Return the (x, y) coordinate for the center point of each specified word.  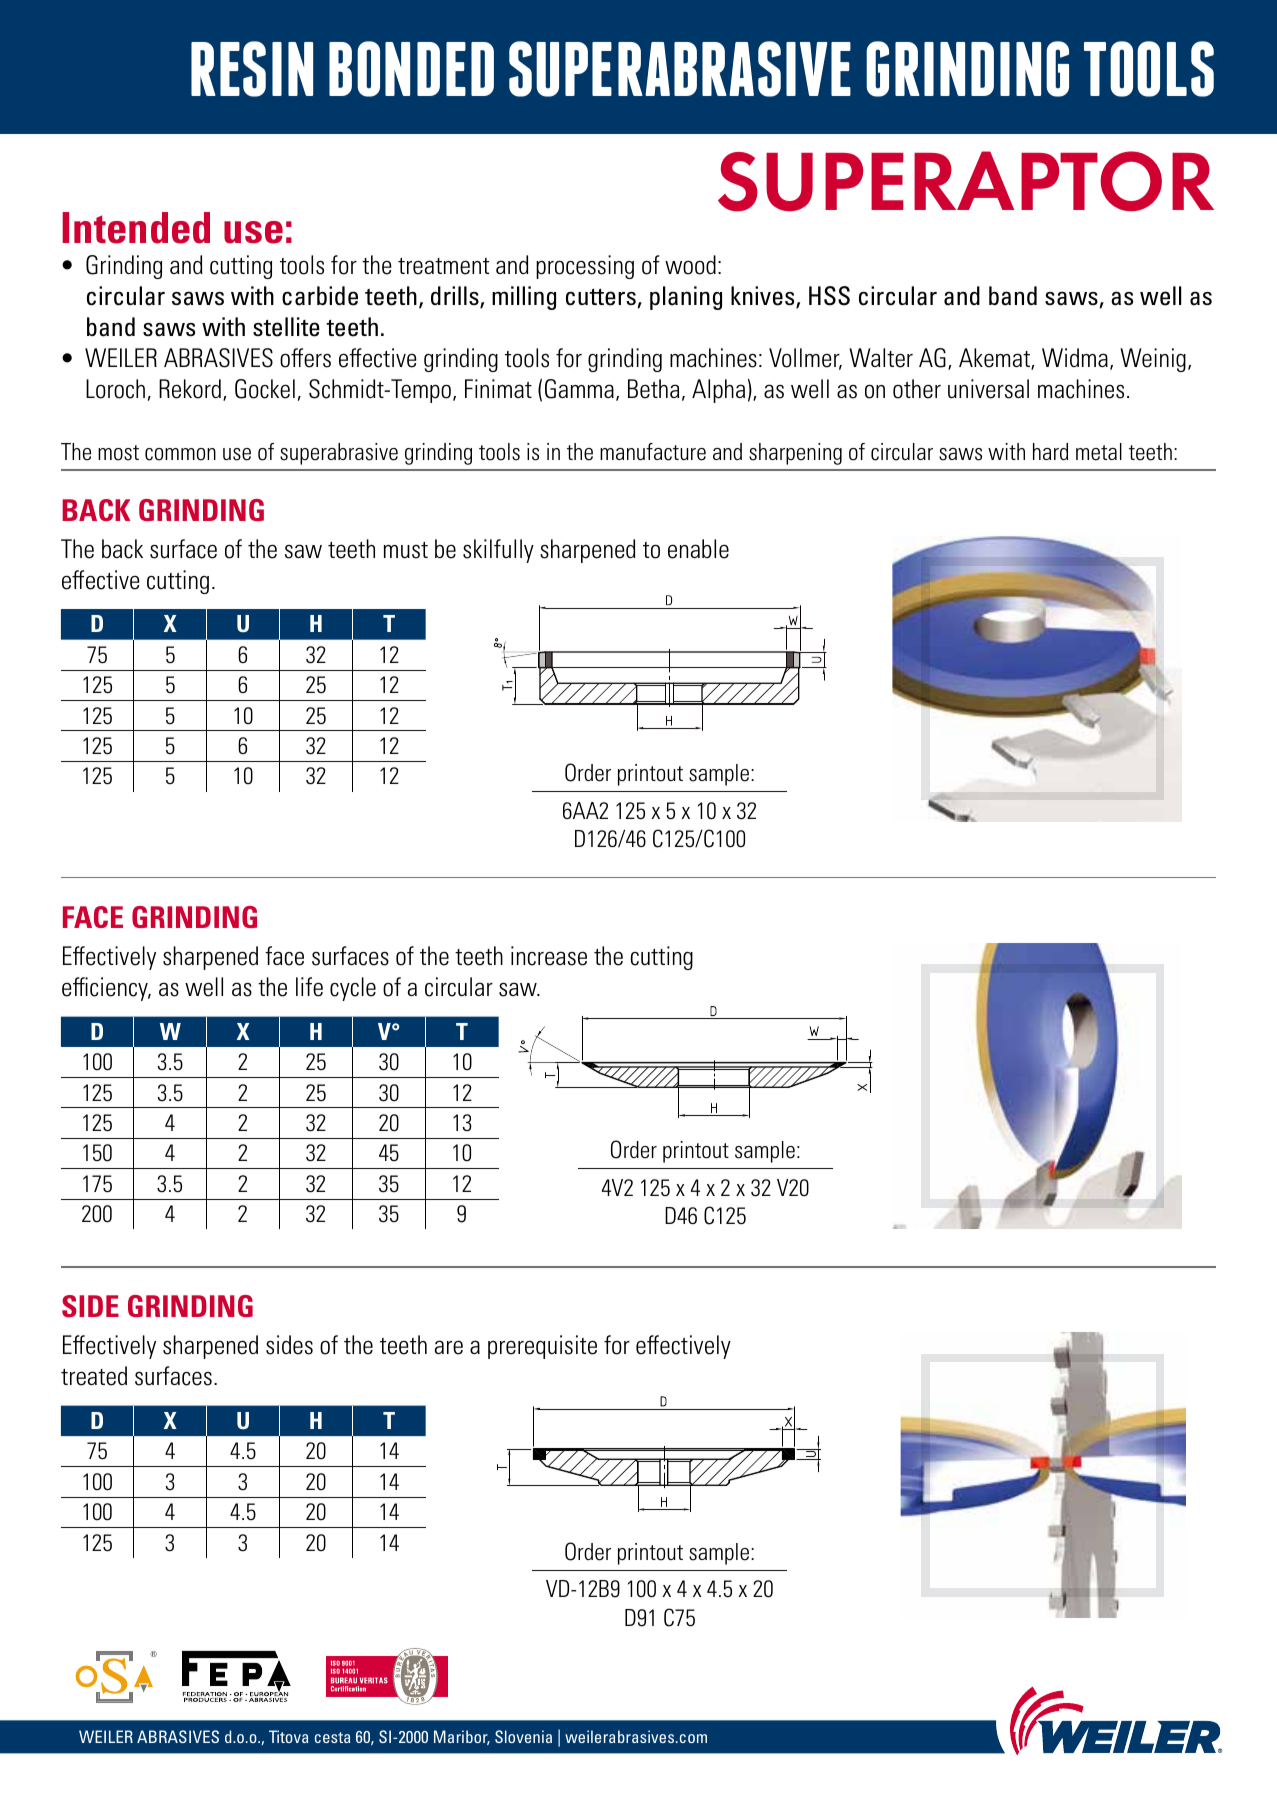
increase (549, 956)
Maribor (462, 1737)
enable (698, 549)
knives (764, 297)
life (309, 987)
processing (585, 267)
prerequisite (542, 1347)
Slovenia (523, 1736)
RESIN (252, 69)
